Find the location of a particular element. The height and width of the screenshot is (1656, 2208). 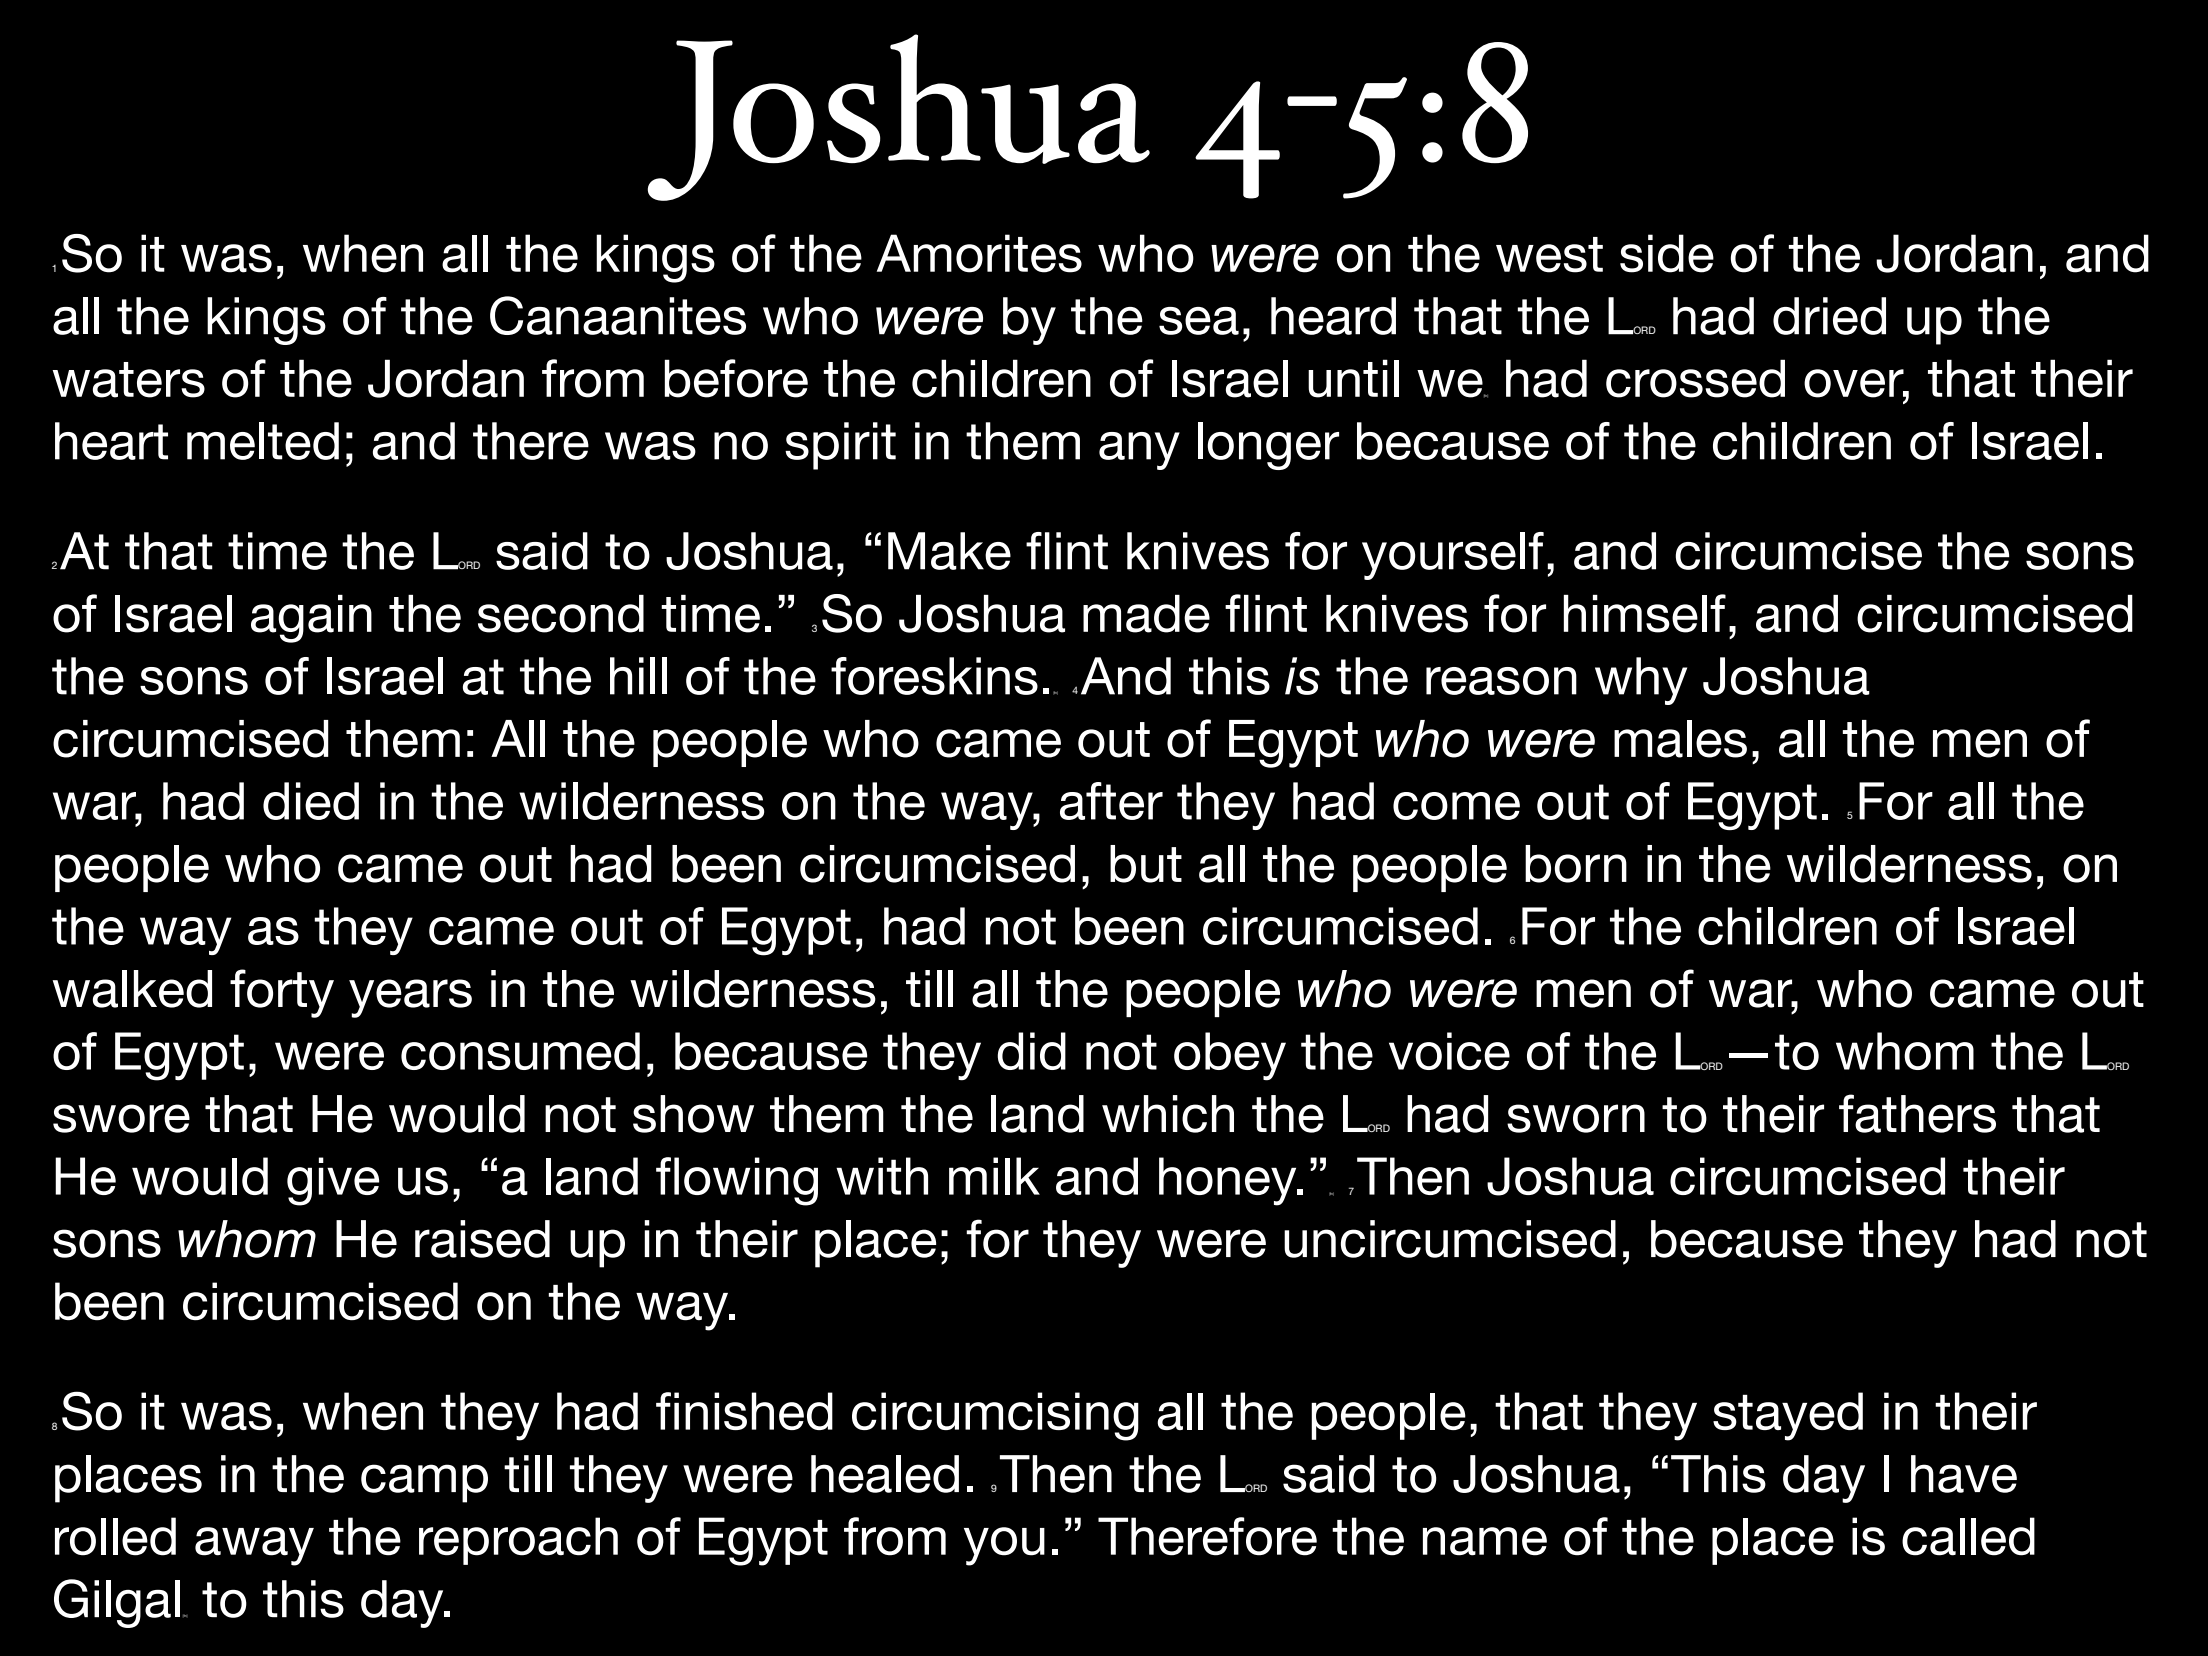

Canaanites is located at coordinates (618, 315).
